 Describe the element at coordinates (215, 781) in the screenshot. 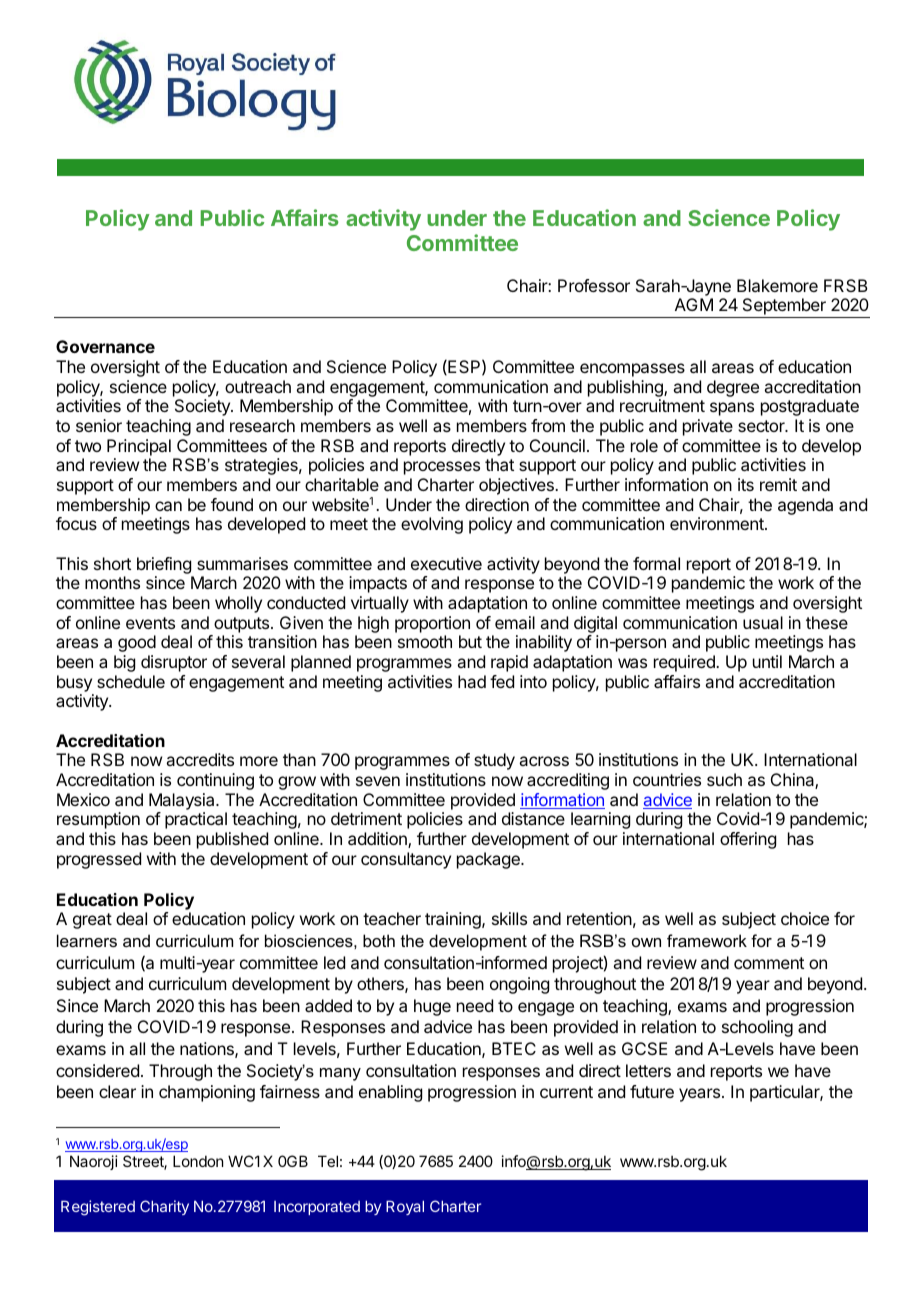

I see `continuing` at that location.
